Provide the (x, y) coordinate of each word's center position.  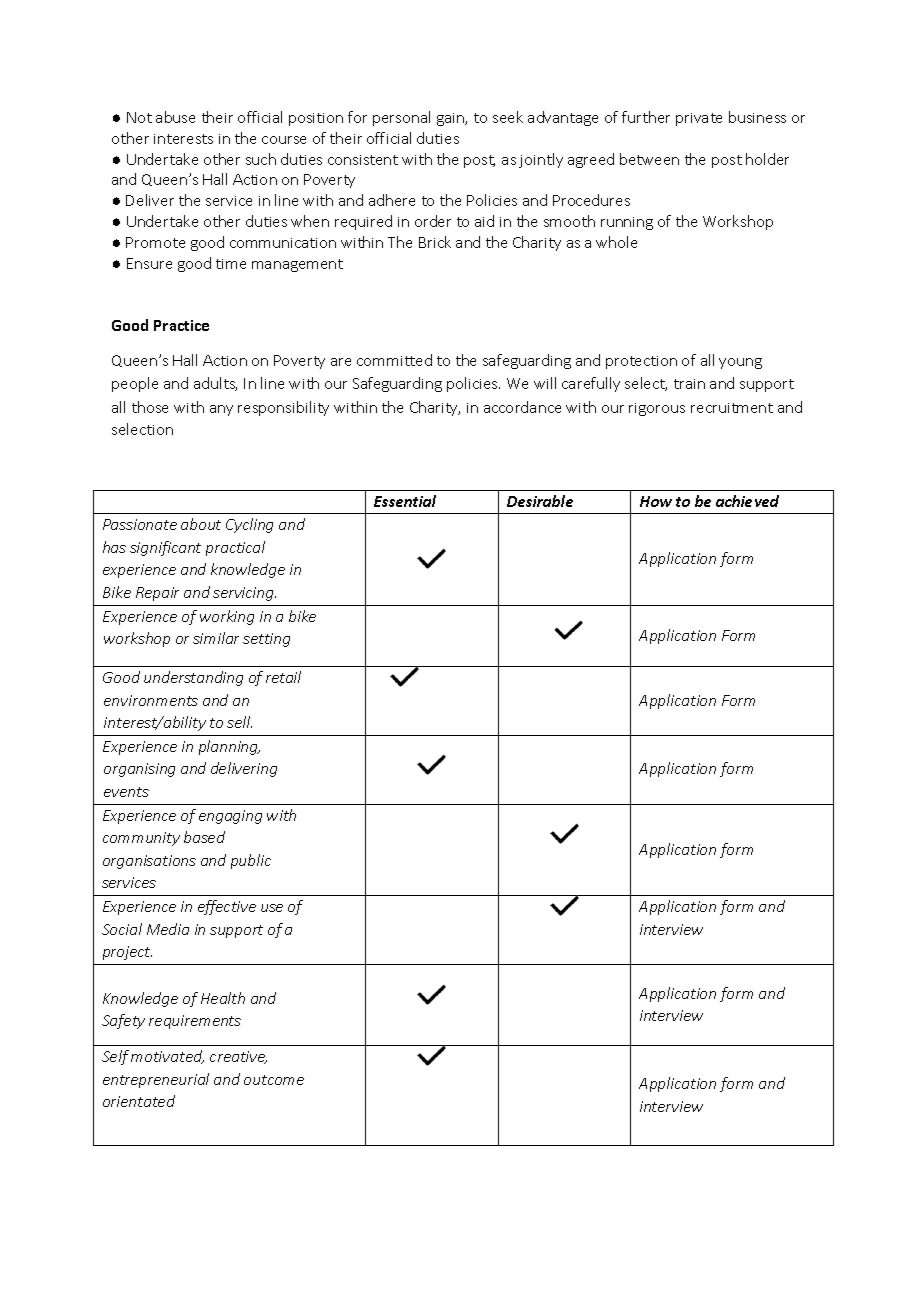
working (227, 617)
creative (238, 1057)
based (204, 837)
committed (394, 360)
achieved (747, 501)
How (656, 501)
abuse (175, 117)
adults (215, 384)
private (699, 119)
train (689, 384)
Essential (405, 501)
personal (401, 118)
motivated (167, 1057)
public (251, 861)
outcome (274, 1080)
